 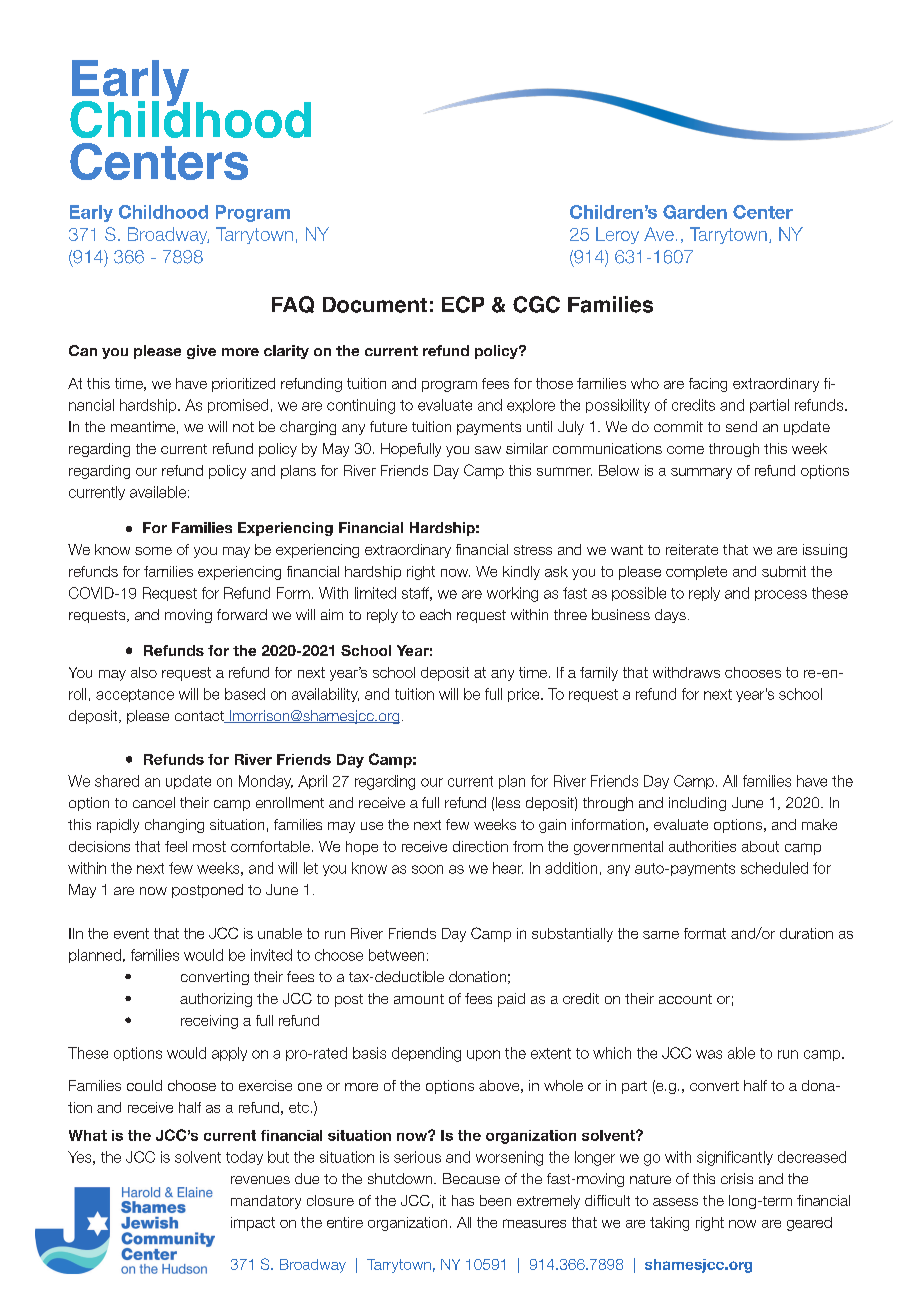 What do you see at coordinates (695, 212) in the screenshot?
I see `Garden` at bounding box center [695, 212].
